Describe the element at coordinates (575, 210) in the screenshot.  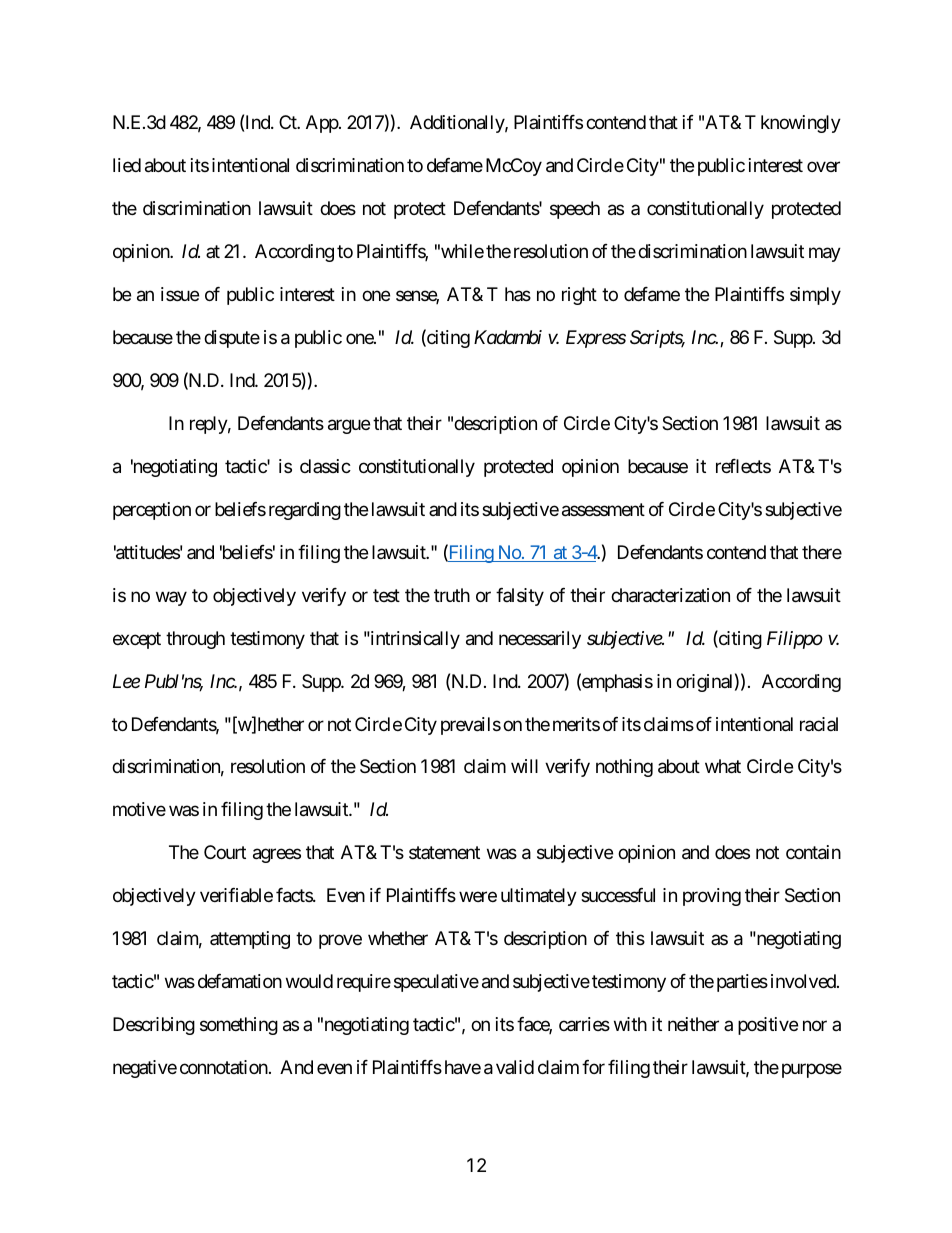
I see `speech` at that location.
